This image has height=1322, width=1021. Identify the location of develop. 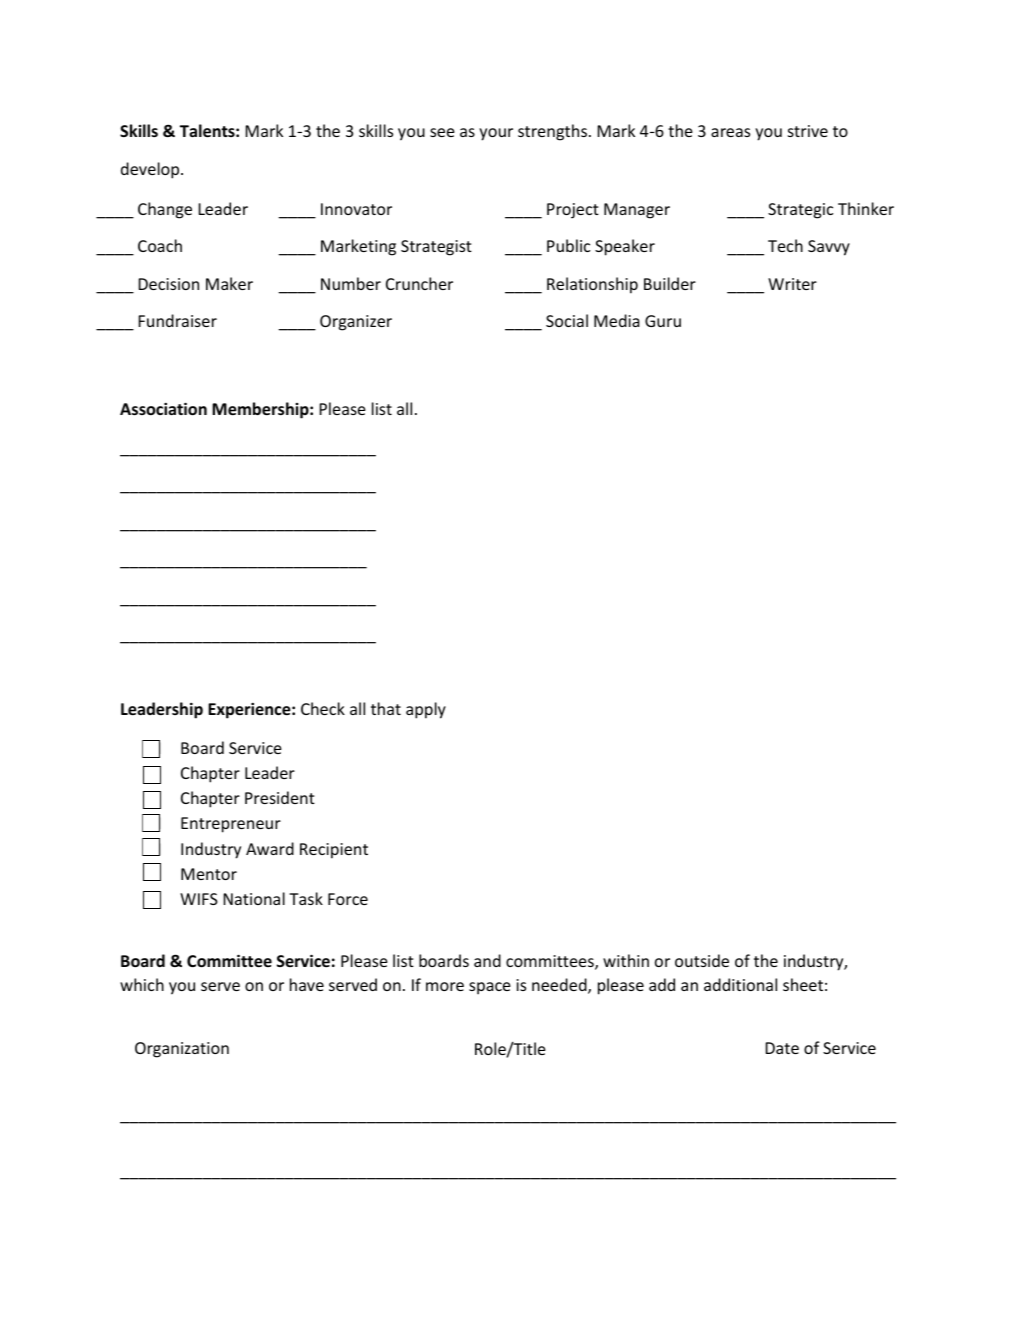
(151, 170).
